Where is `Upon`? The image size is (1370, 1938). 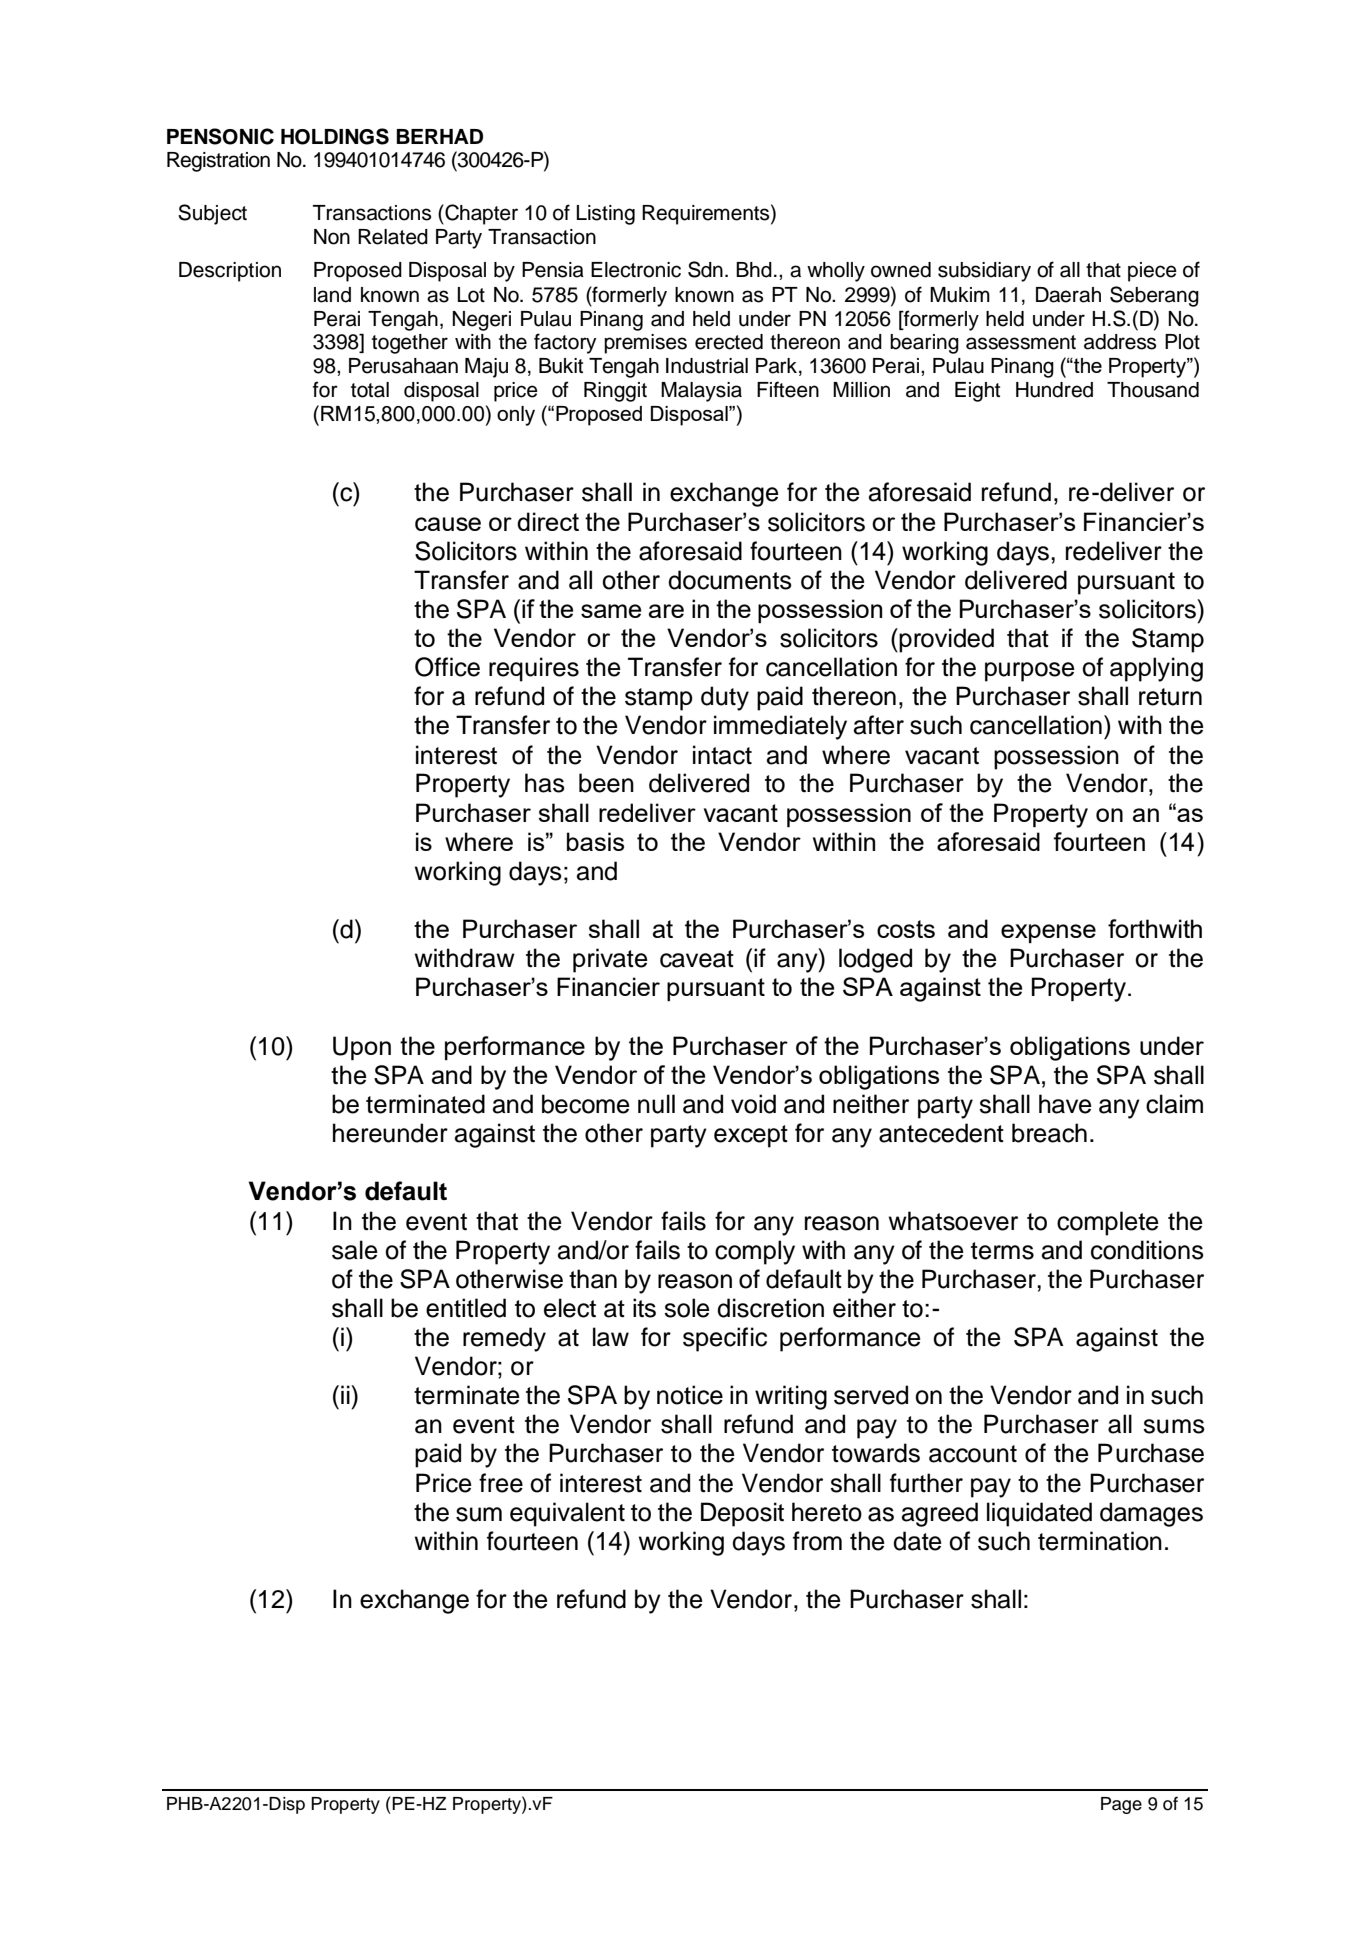 Upon is located at coordinates (362, 1048).
